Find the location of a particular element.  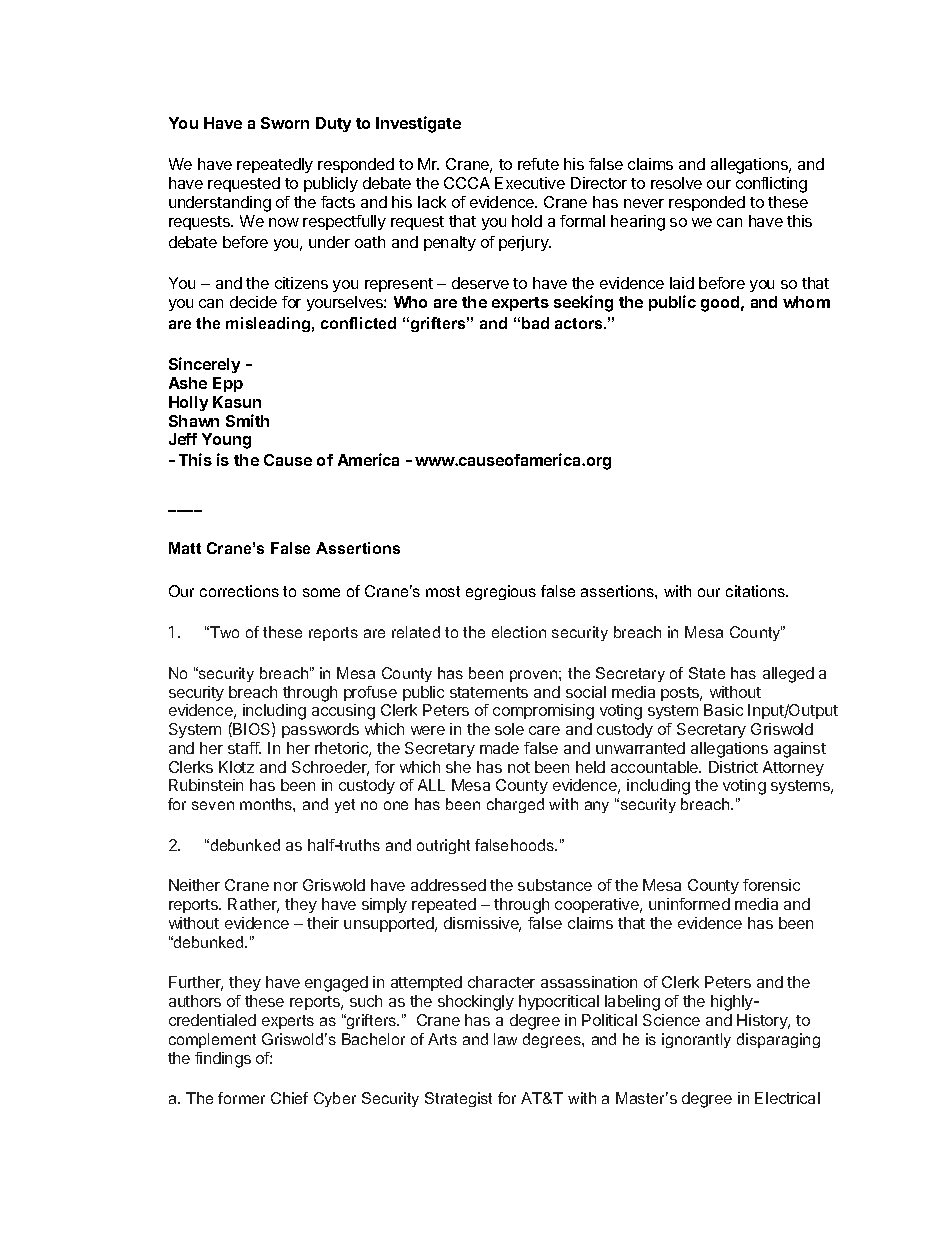

findings is located at coordinates (223, 1060).
